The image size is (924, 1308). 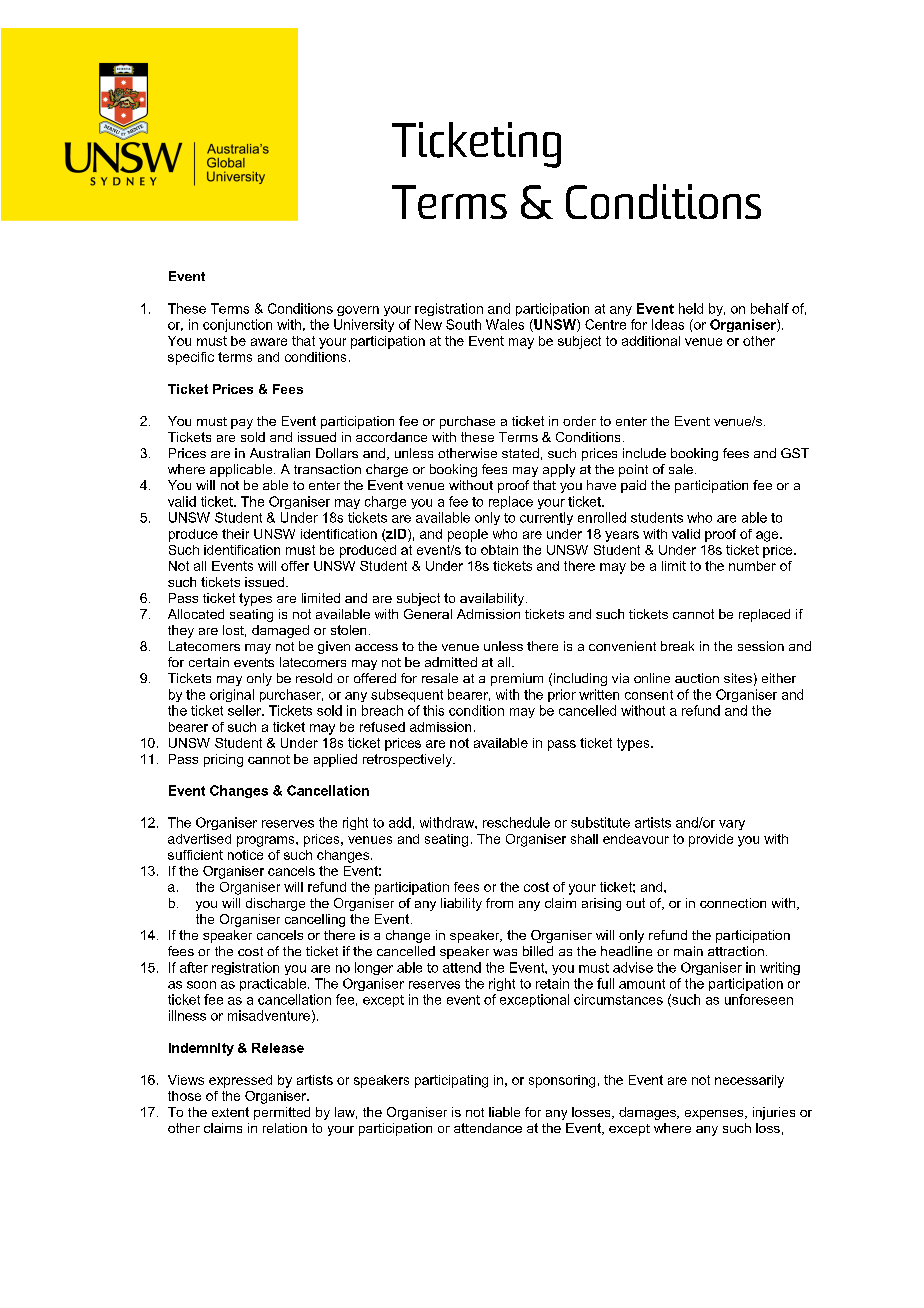 What do you see at coordinates (269, 342) in the document?
I see `aware` at bounding box center [269, 342].
